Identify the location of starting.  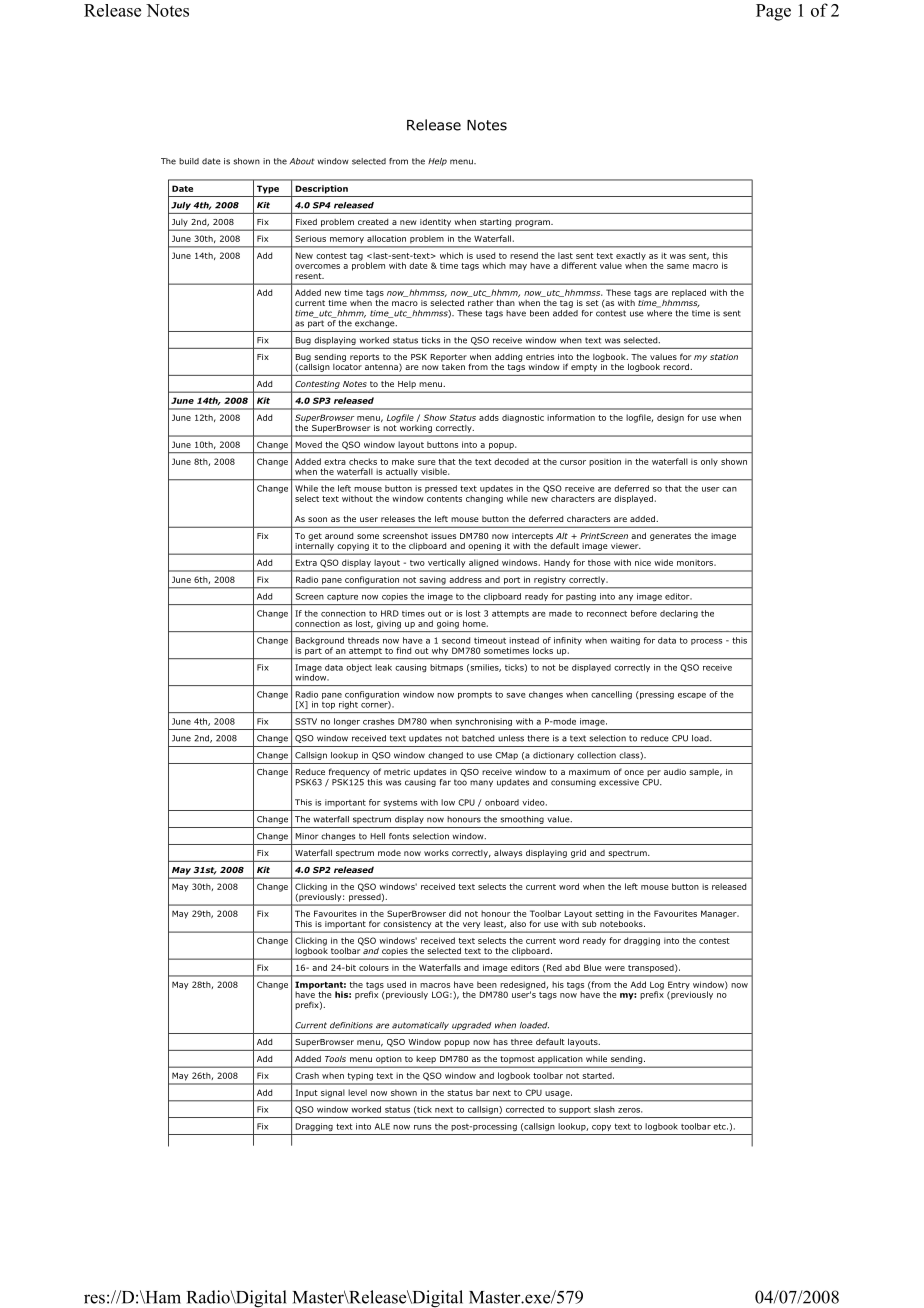
(495, 223).
